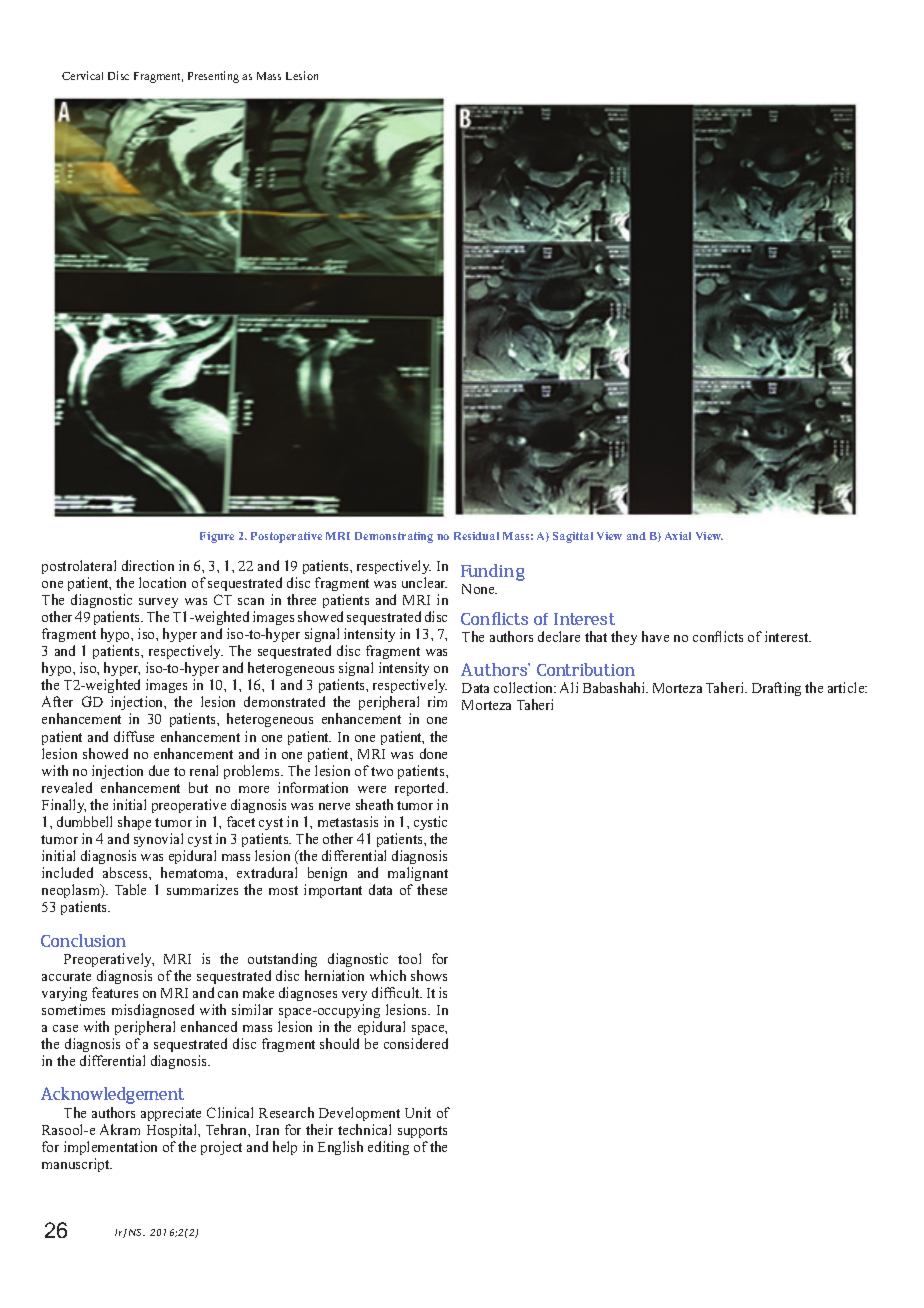 The width and height of the page is (924, 1308). What do you see at coordinates (82, 75) in the page?
I see `Cervical` at bounding box center [82, 75].
